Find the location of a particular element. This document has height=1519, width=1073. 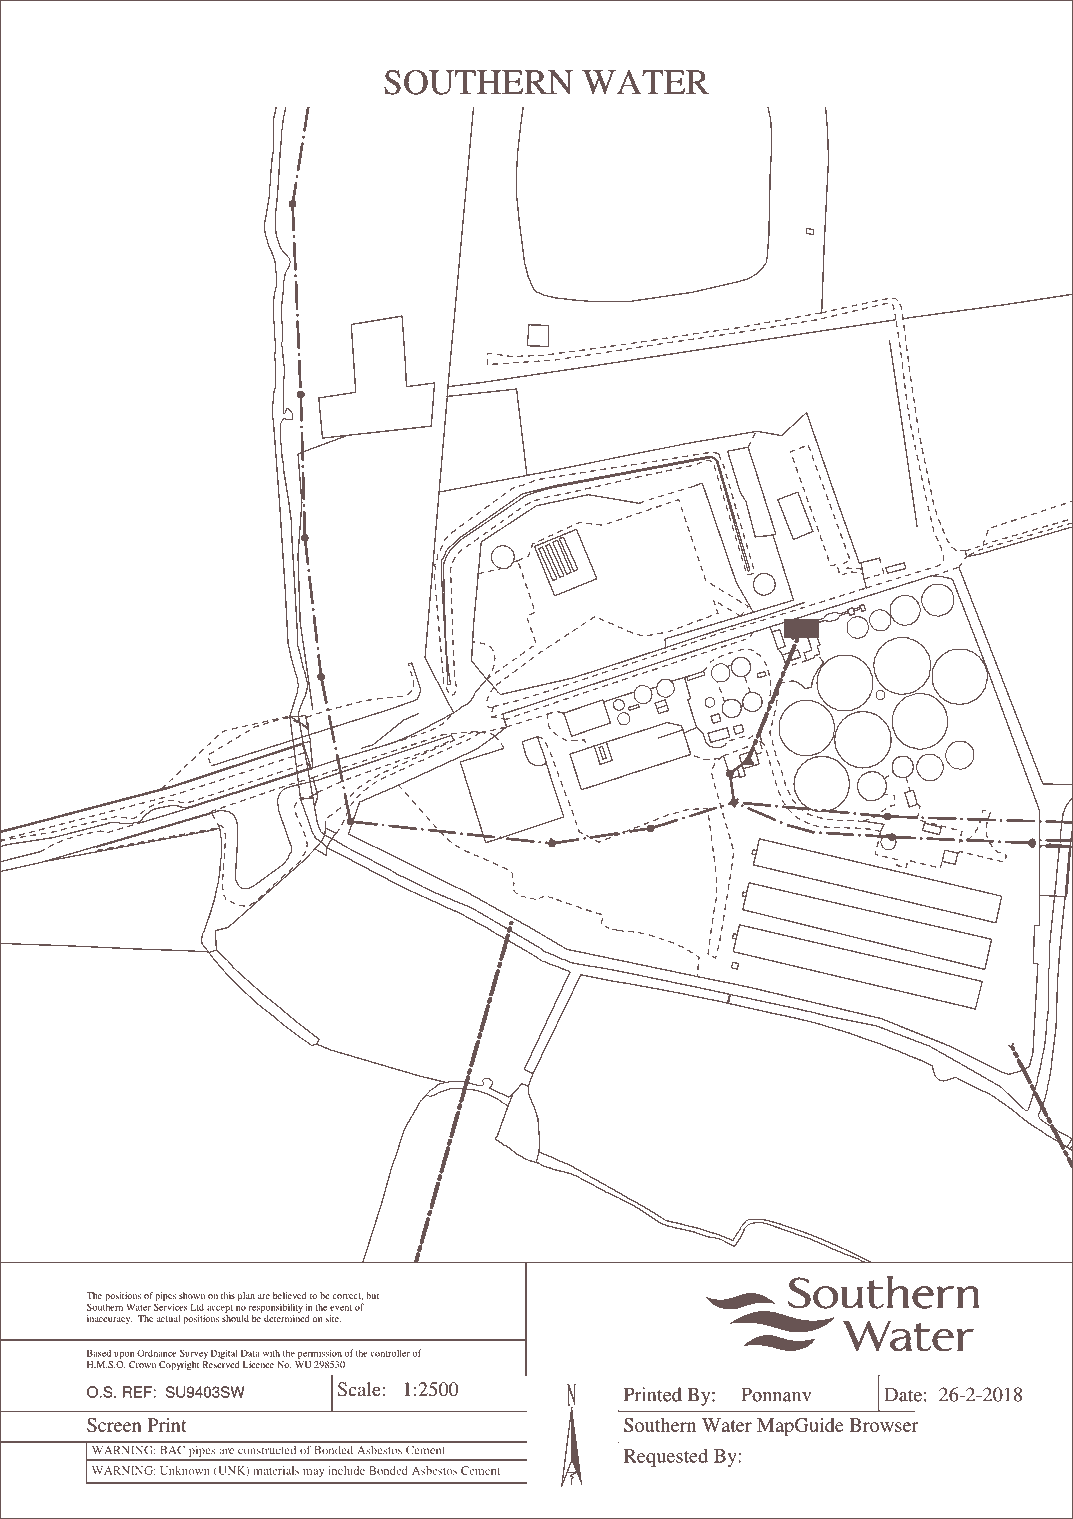

Browser is located at coordinates (884, 1425).
